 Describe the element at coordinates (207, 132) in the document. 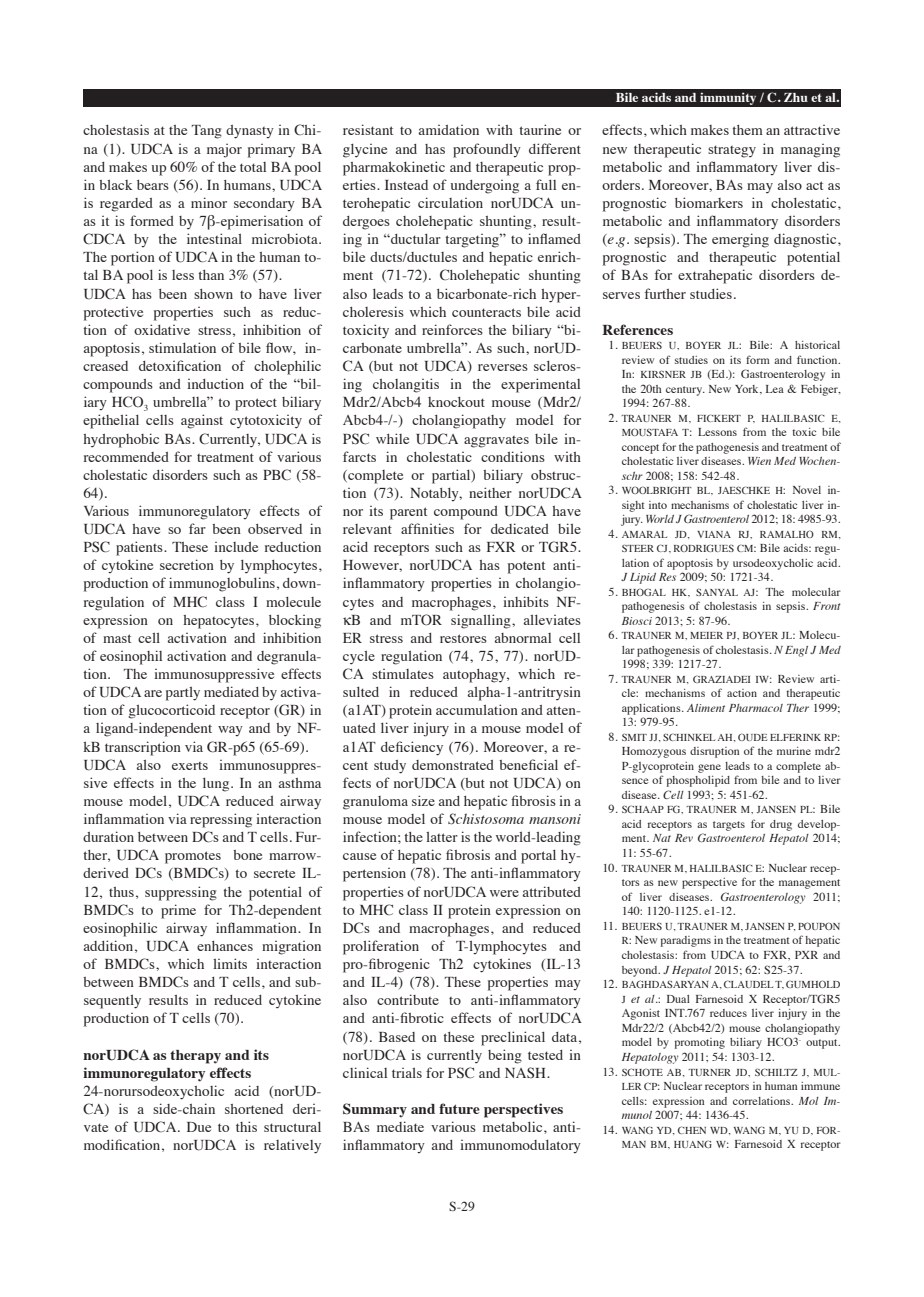

I see `Tang` at that location.
